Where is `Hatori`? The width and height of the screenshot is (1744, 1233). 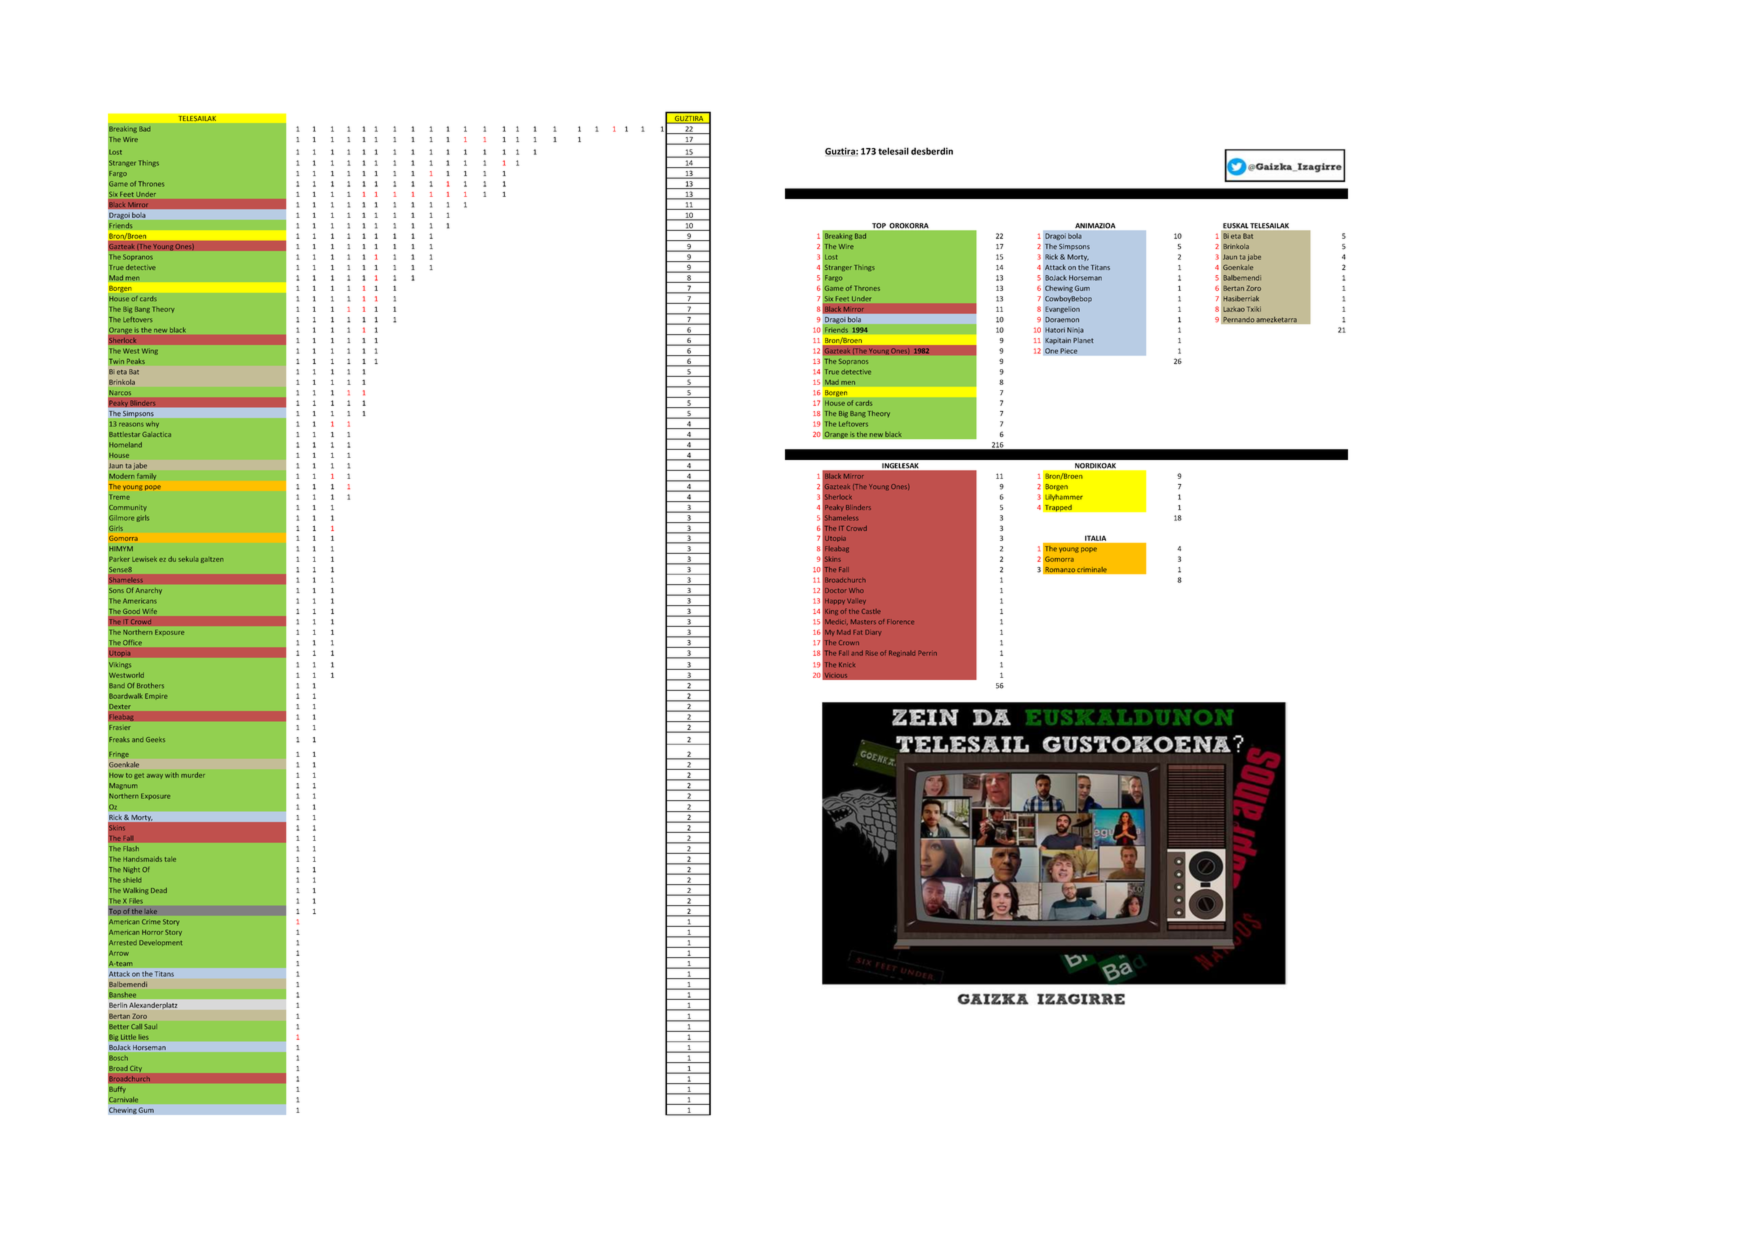
Hatori is located at coordinates (1055, 330).
